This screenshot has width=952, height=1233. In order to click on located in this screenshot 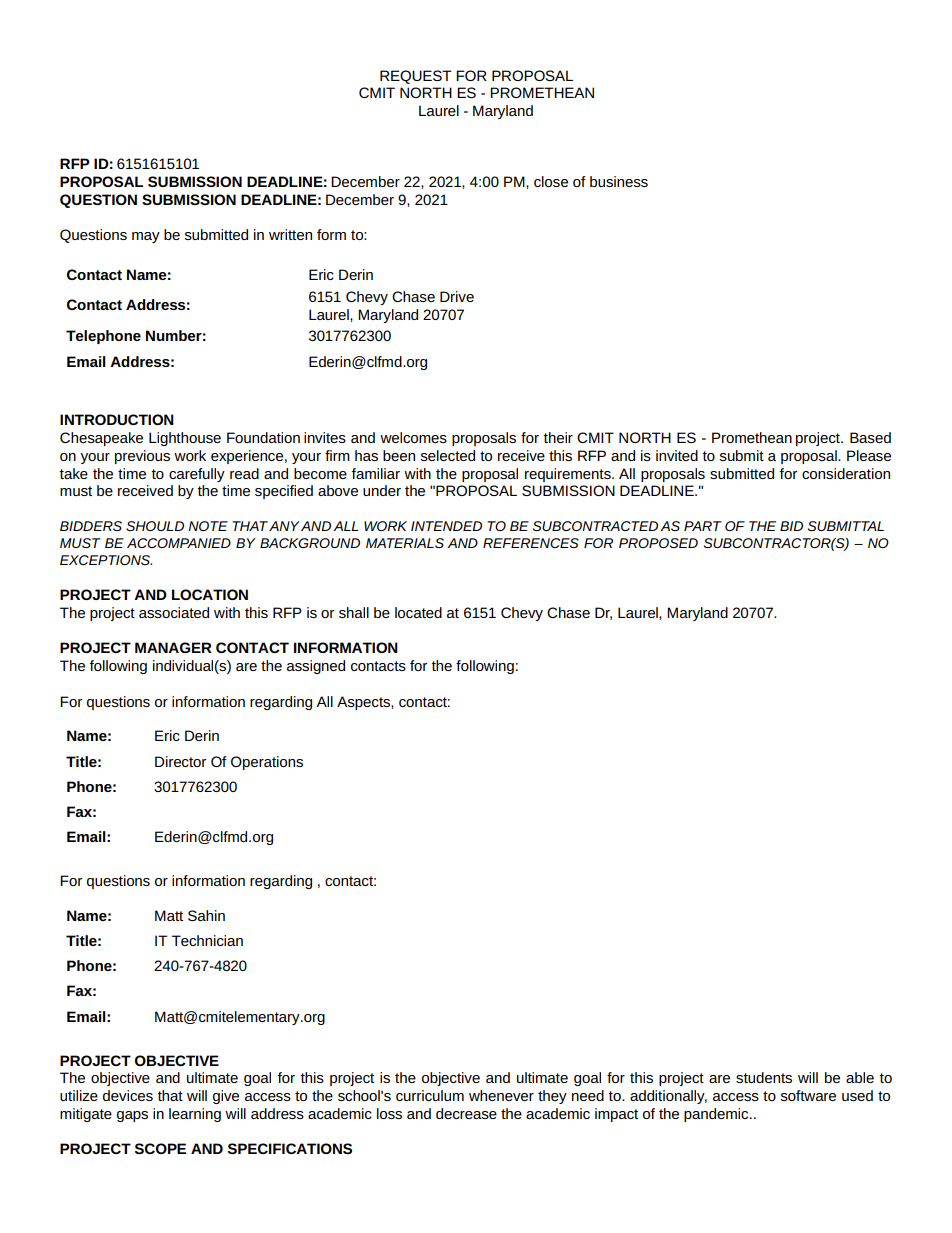, I will do `click(418, 612)`.
